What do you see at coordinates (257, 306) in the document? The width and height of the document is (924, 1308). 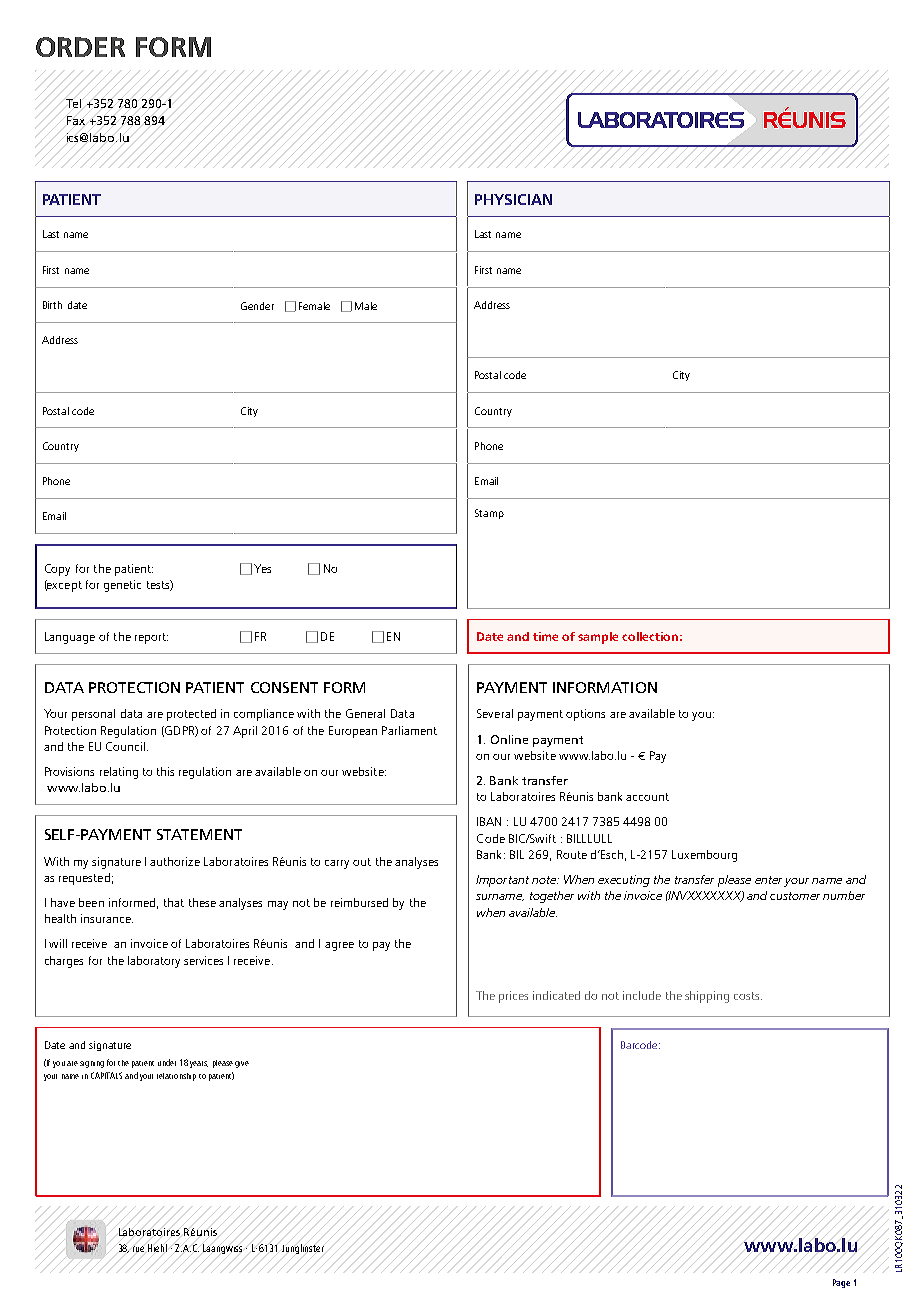 I see `Gender` at bounding box center [257, 306].
